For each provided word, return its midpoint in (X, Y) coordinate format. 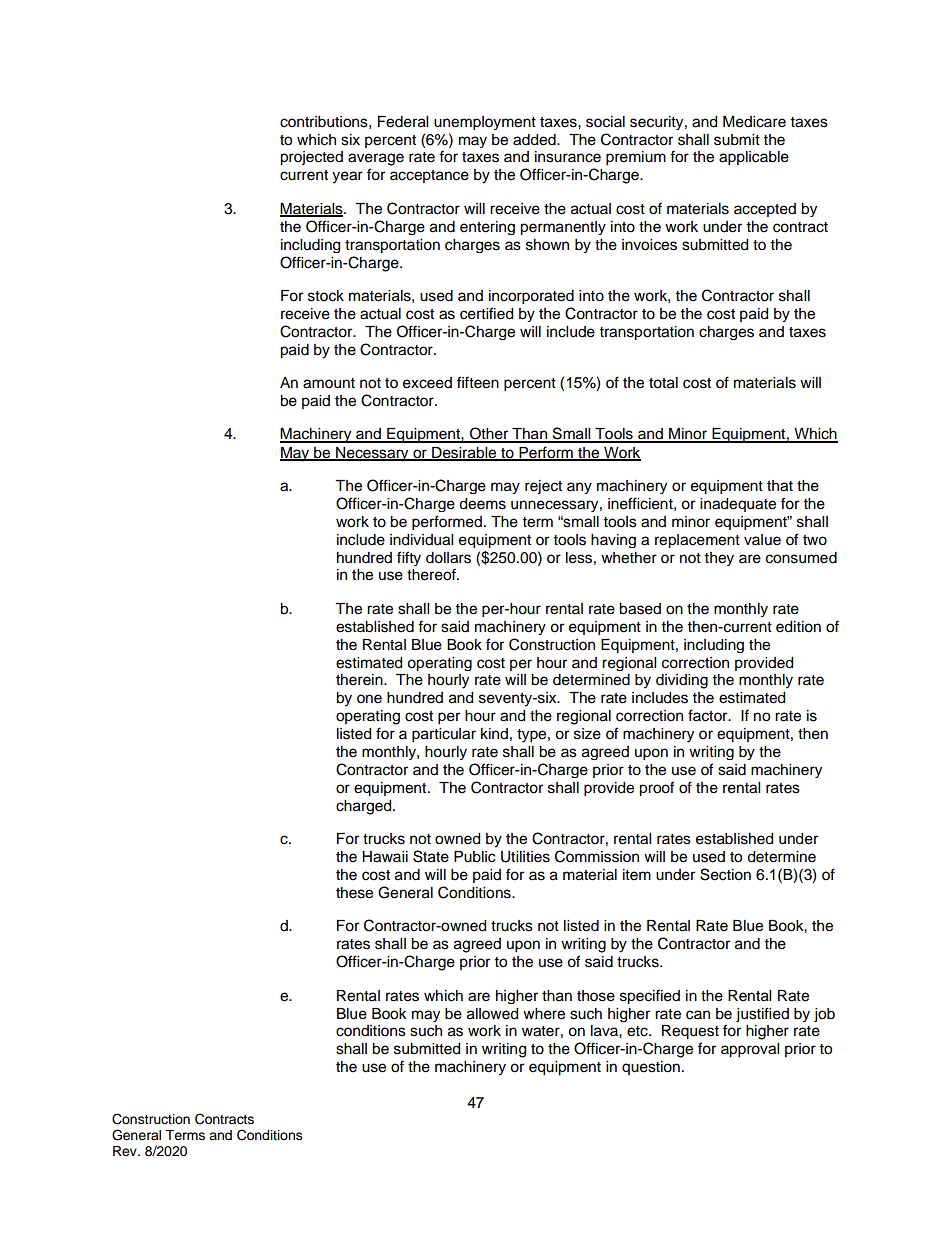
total (663, 383)
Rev (126, 1151)
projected (311, 158)
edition (798, 627)
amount (329, 383)
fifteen (478, 382)
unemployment (485, 123)
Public (474, 857)
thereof (432, 574)
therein (360, 680)
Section (725, 874)
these (354, 893)
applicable (754, 158)
